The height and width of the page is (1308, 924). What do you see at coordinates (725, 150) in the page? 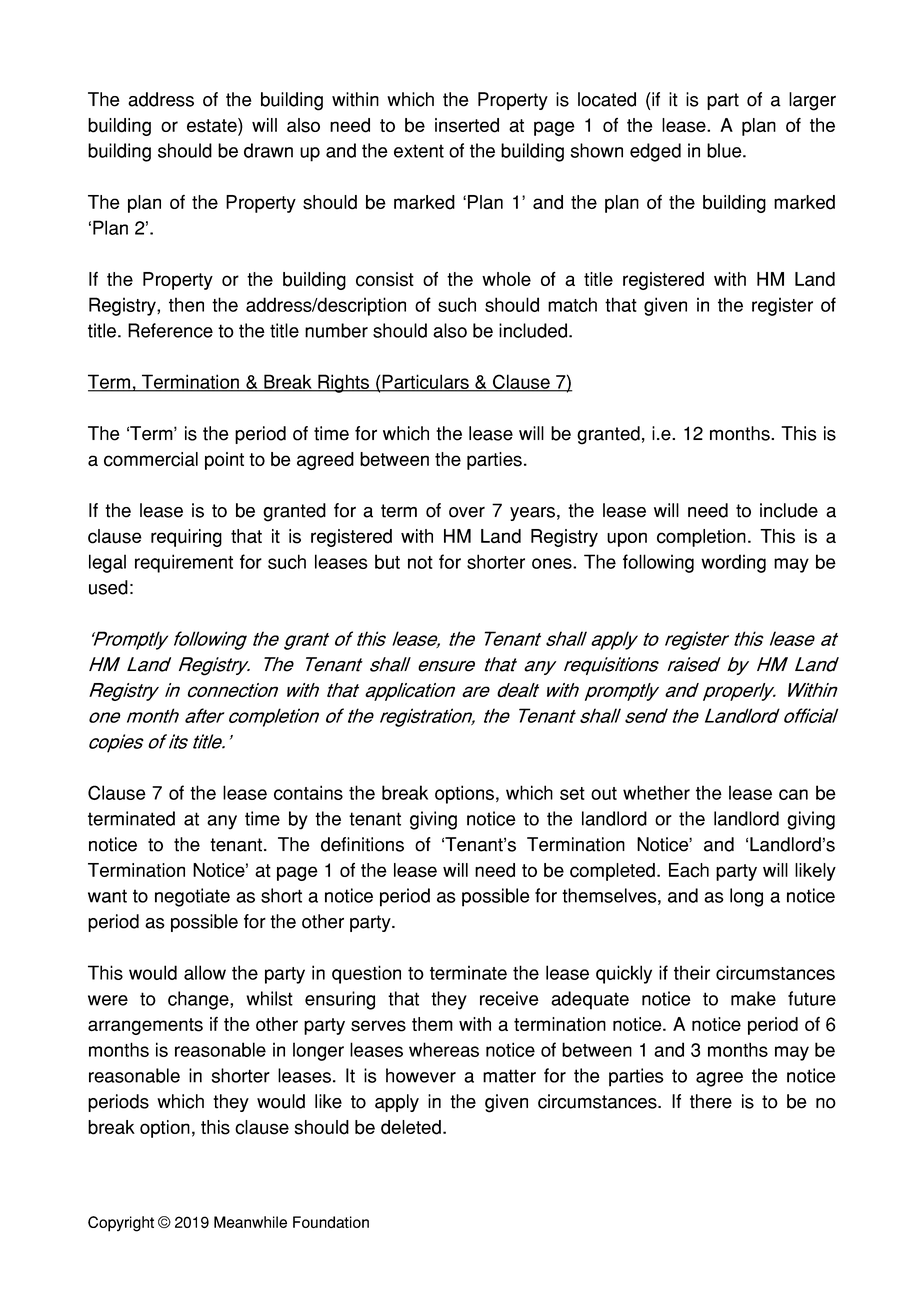
I see `blue` at bounding box center [725, 150].
